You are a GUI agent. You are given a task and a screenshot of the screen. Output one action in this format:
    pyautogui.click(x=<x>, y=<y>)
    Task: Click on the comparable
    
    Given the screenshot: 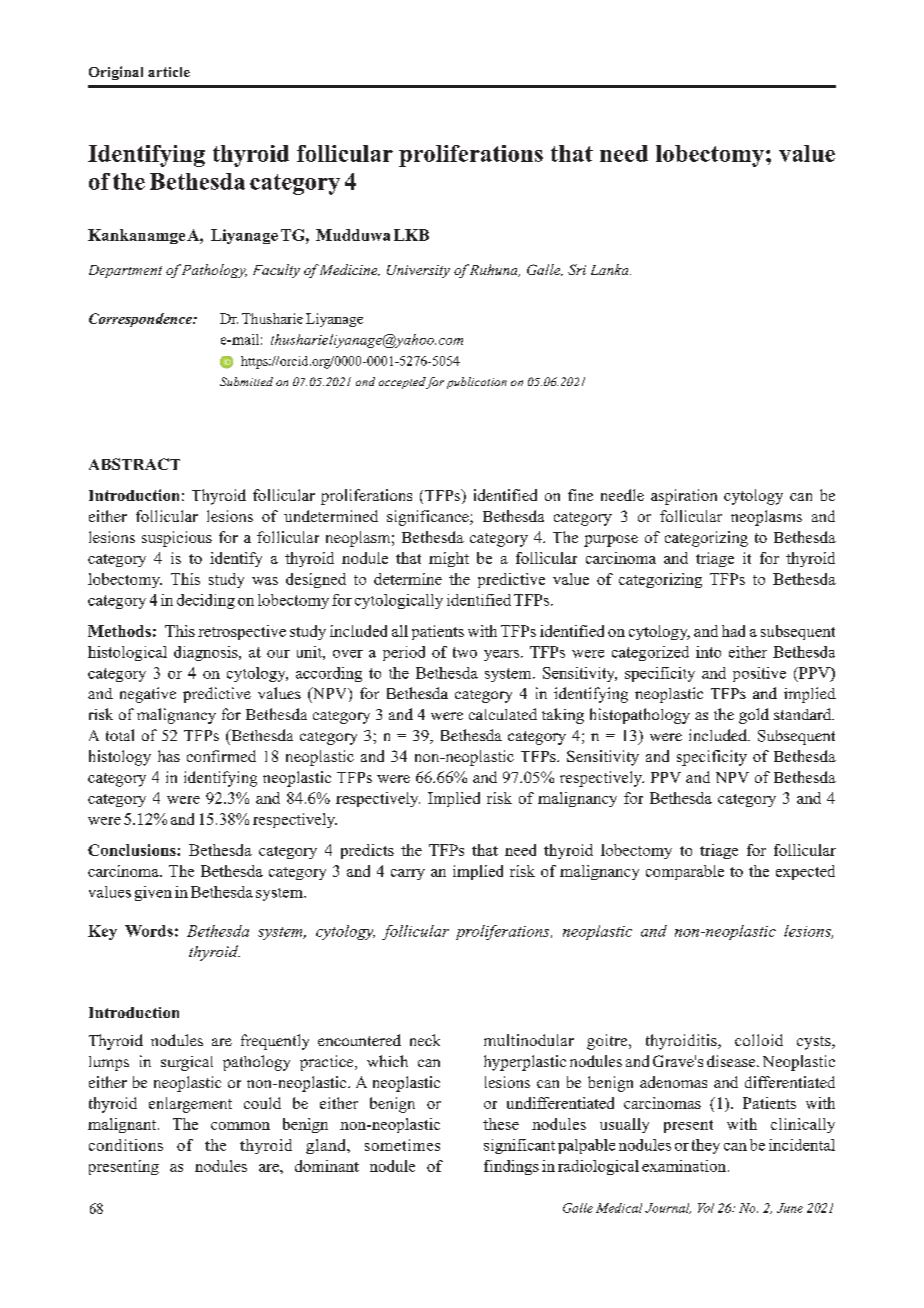 What is the action you would take?
    pyautogui.click(x=685, y=872)
